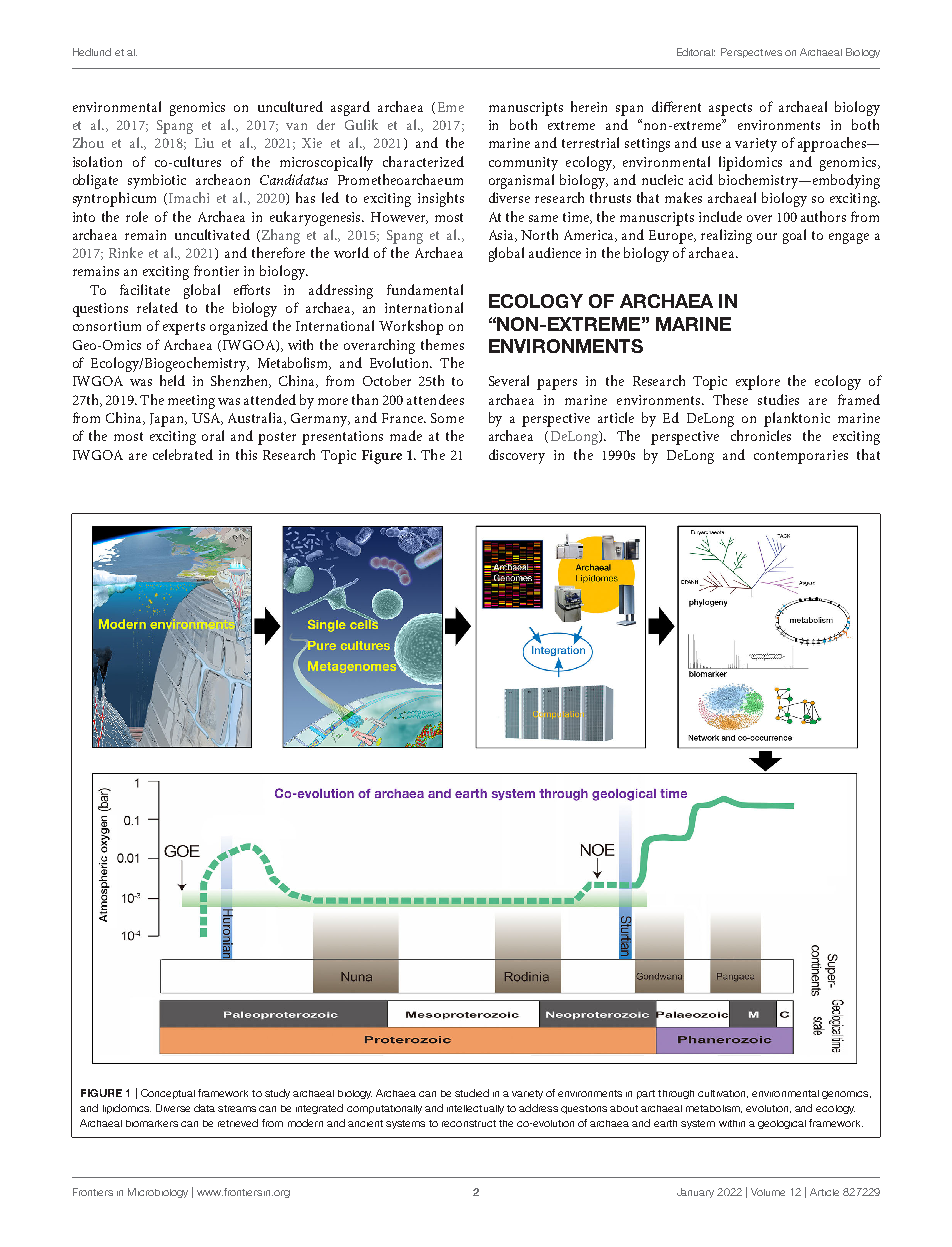  What do you see at coordinates (204, 143) in the image?
I see `Liu` at bounding box center [204, 143].
